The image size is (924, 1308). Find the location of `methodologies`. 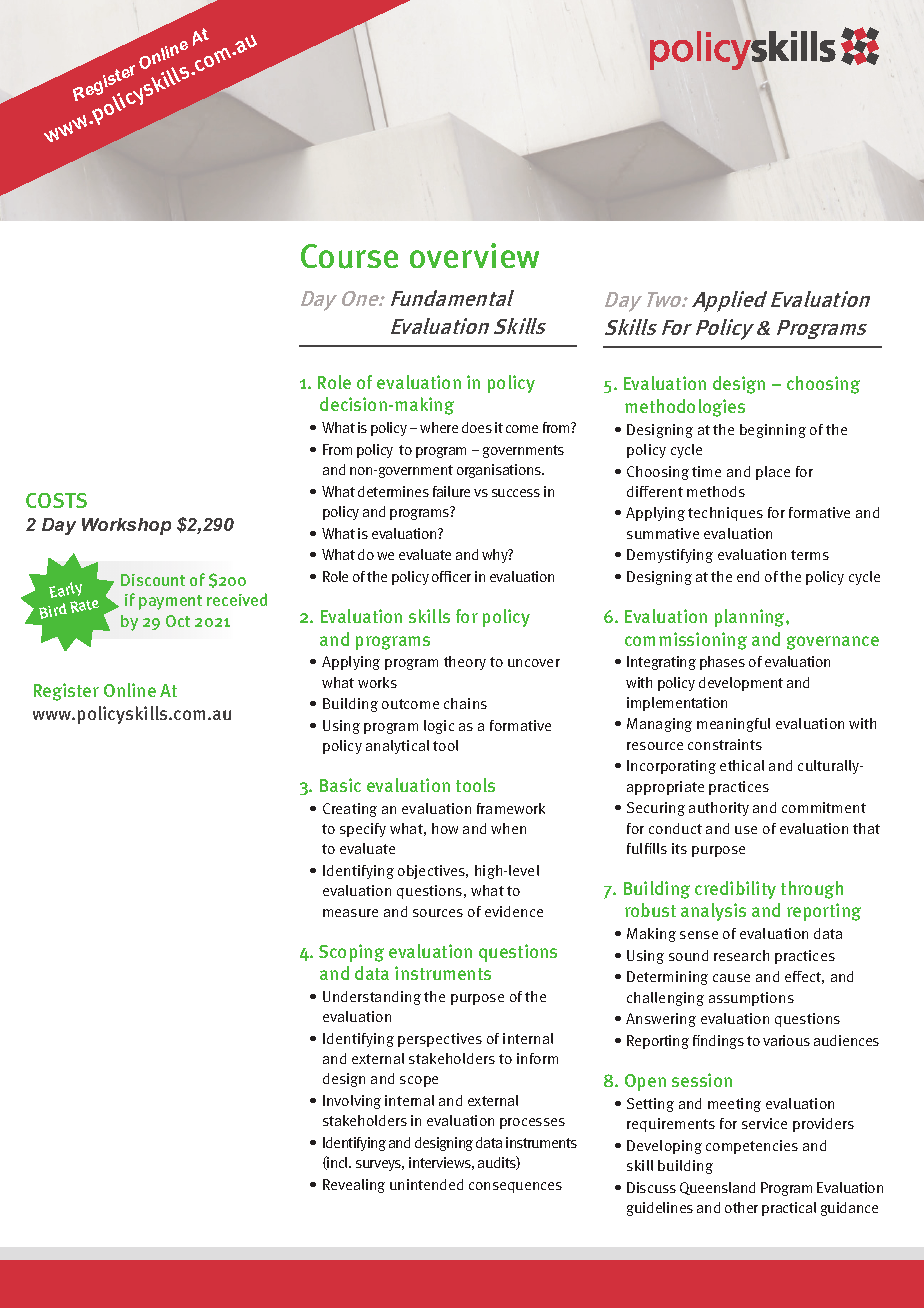

methodologies is located at coordinates (685, 408).
